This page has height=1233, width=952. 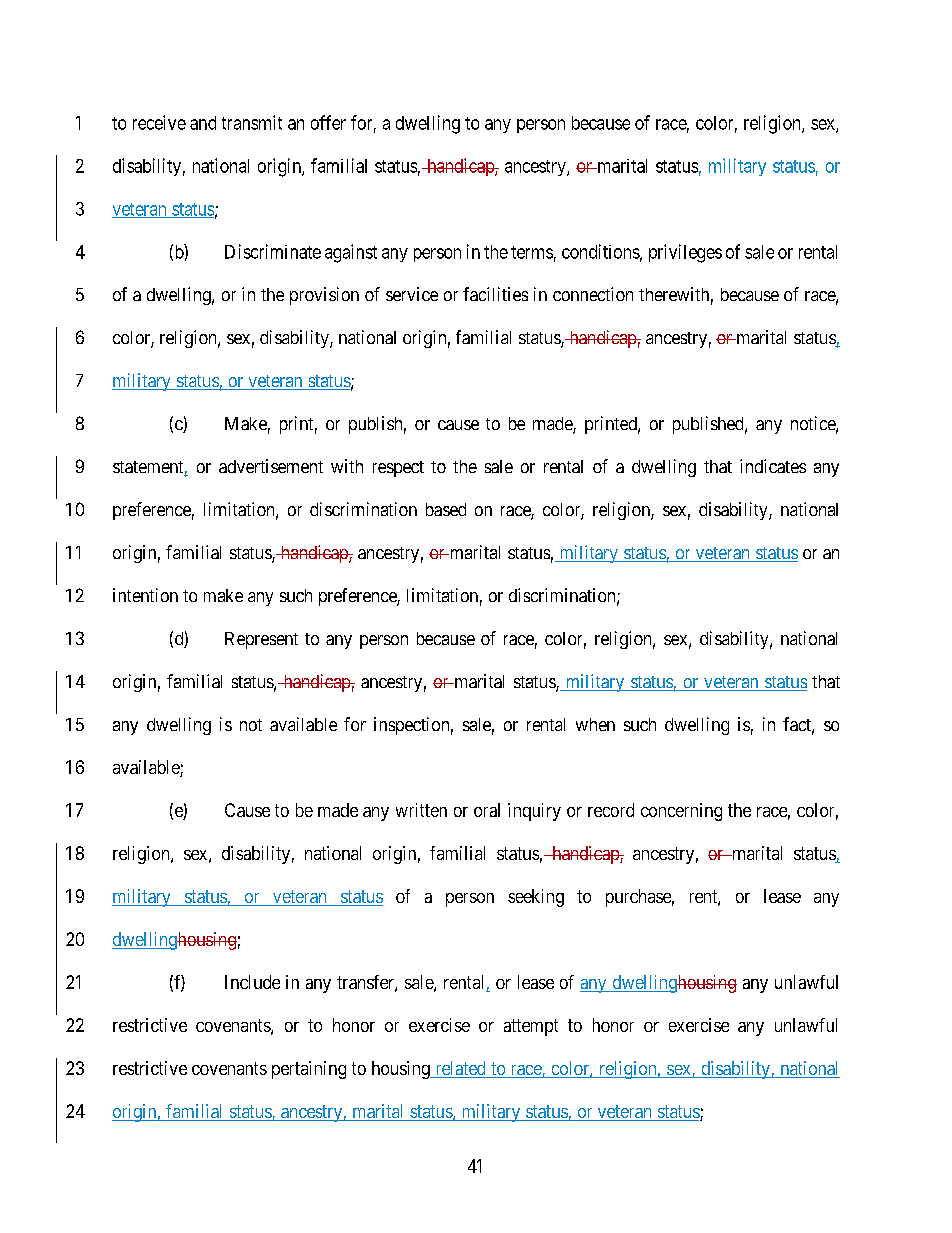 What do you see at coordinates (685, 253) in the page?
I see `privileges` at bounding box center [685, 253].
